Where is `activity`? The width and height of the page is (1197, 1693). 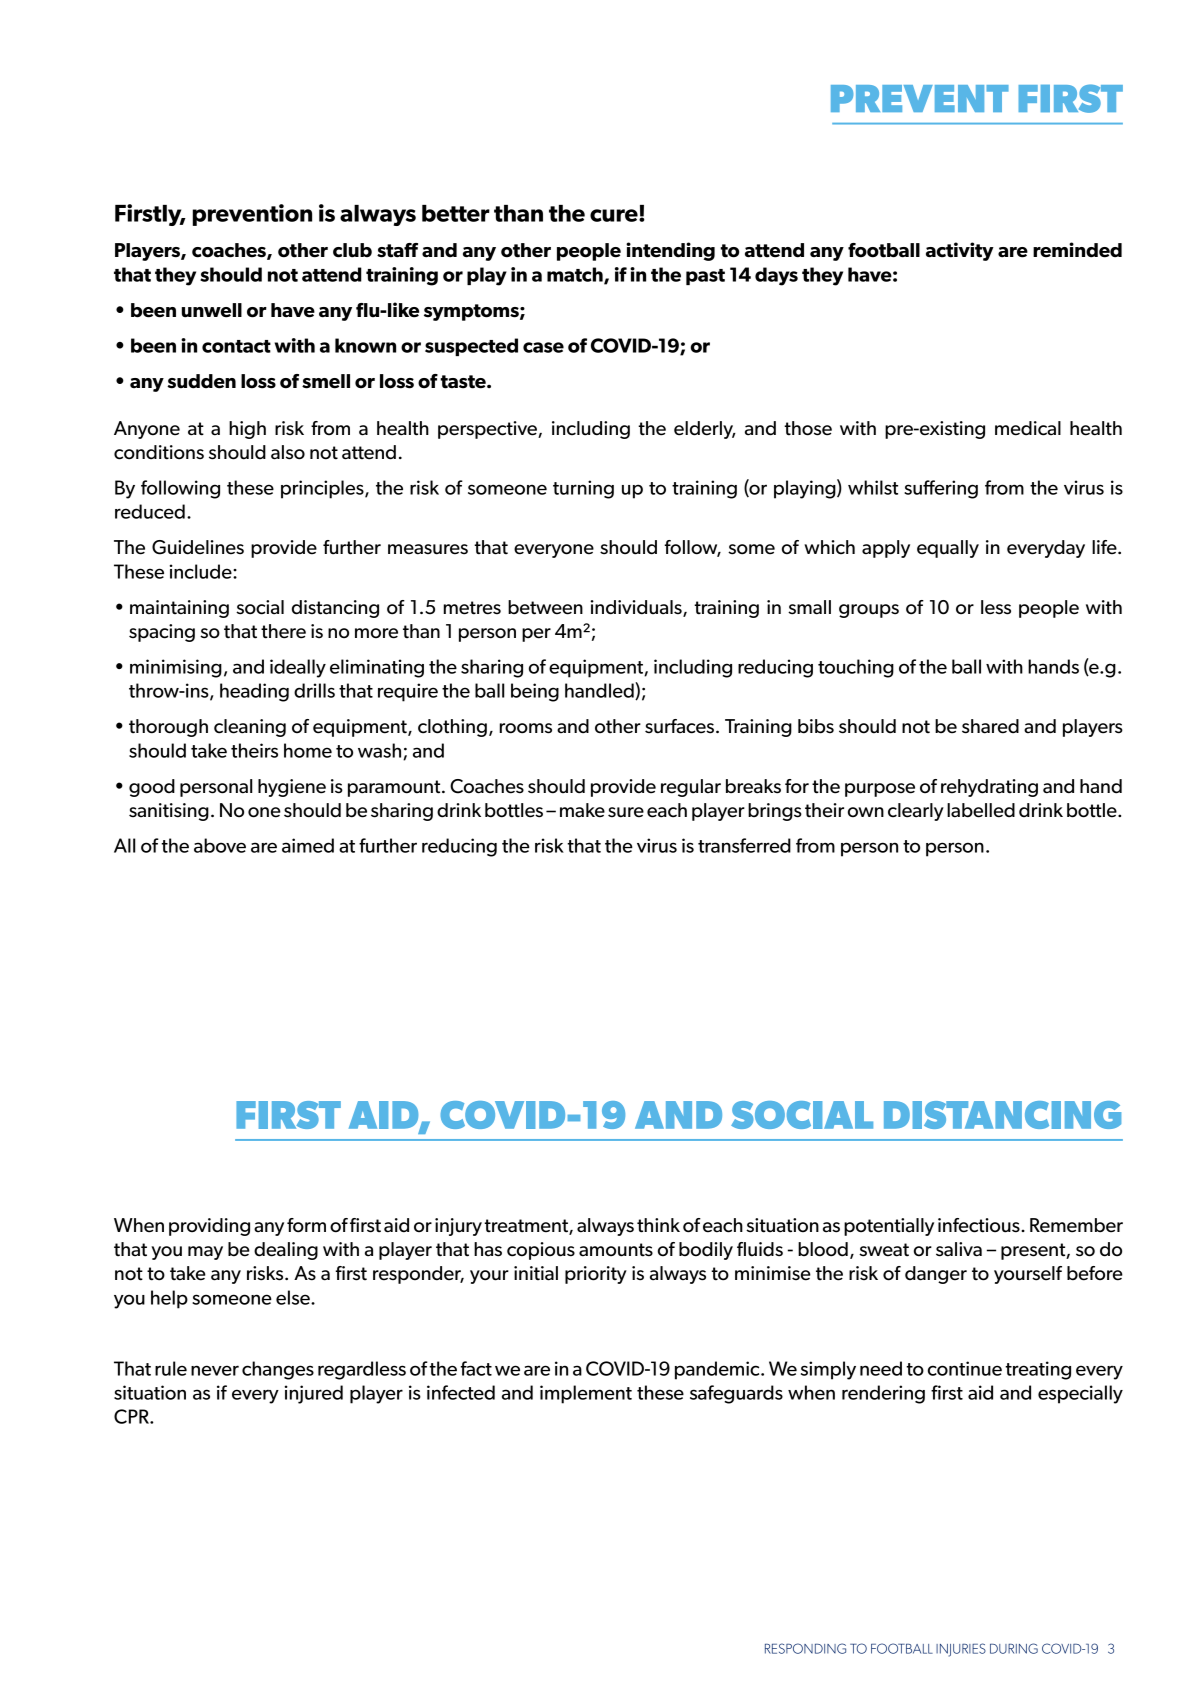
activity is located at coordinates (960, 251).
